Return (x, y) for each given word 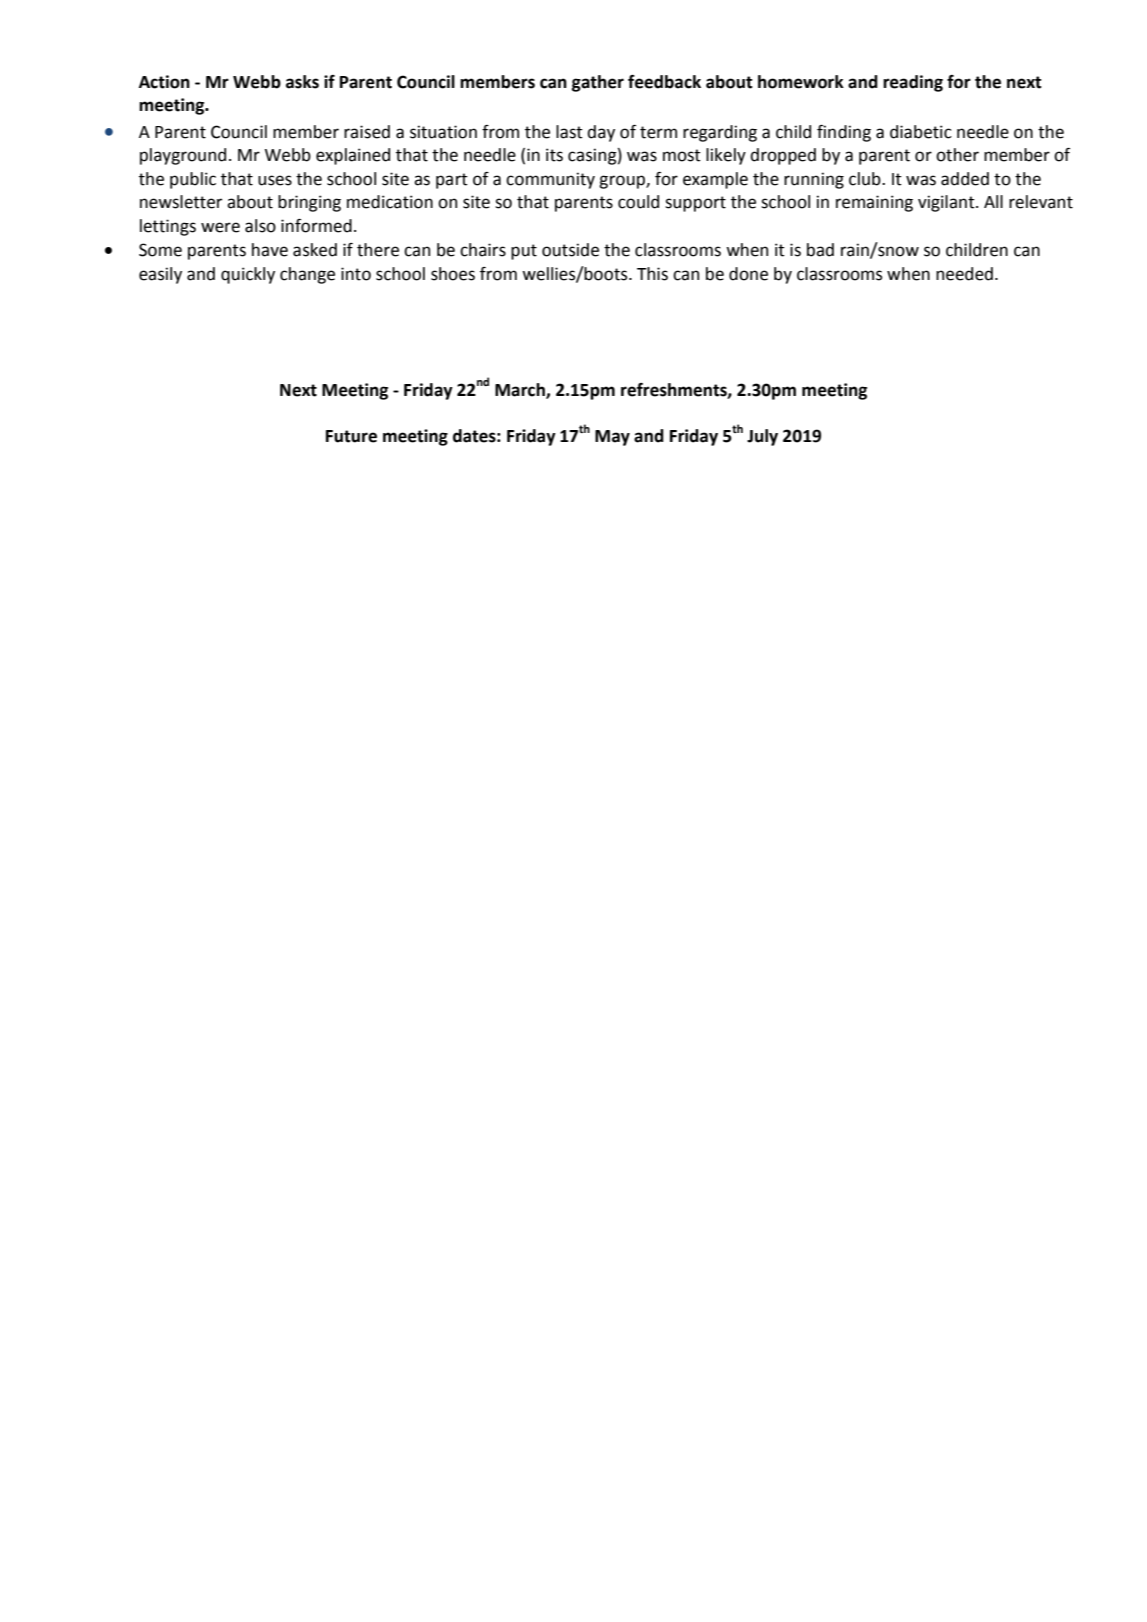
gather (598, 83)
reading (913, 83)
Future (351, 436)
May (612, 438)
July (762, 437)
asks (302, 82)
